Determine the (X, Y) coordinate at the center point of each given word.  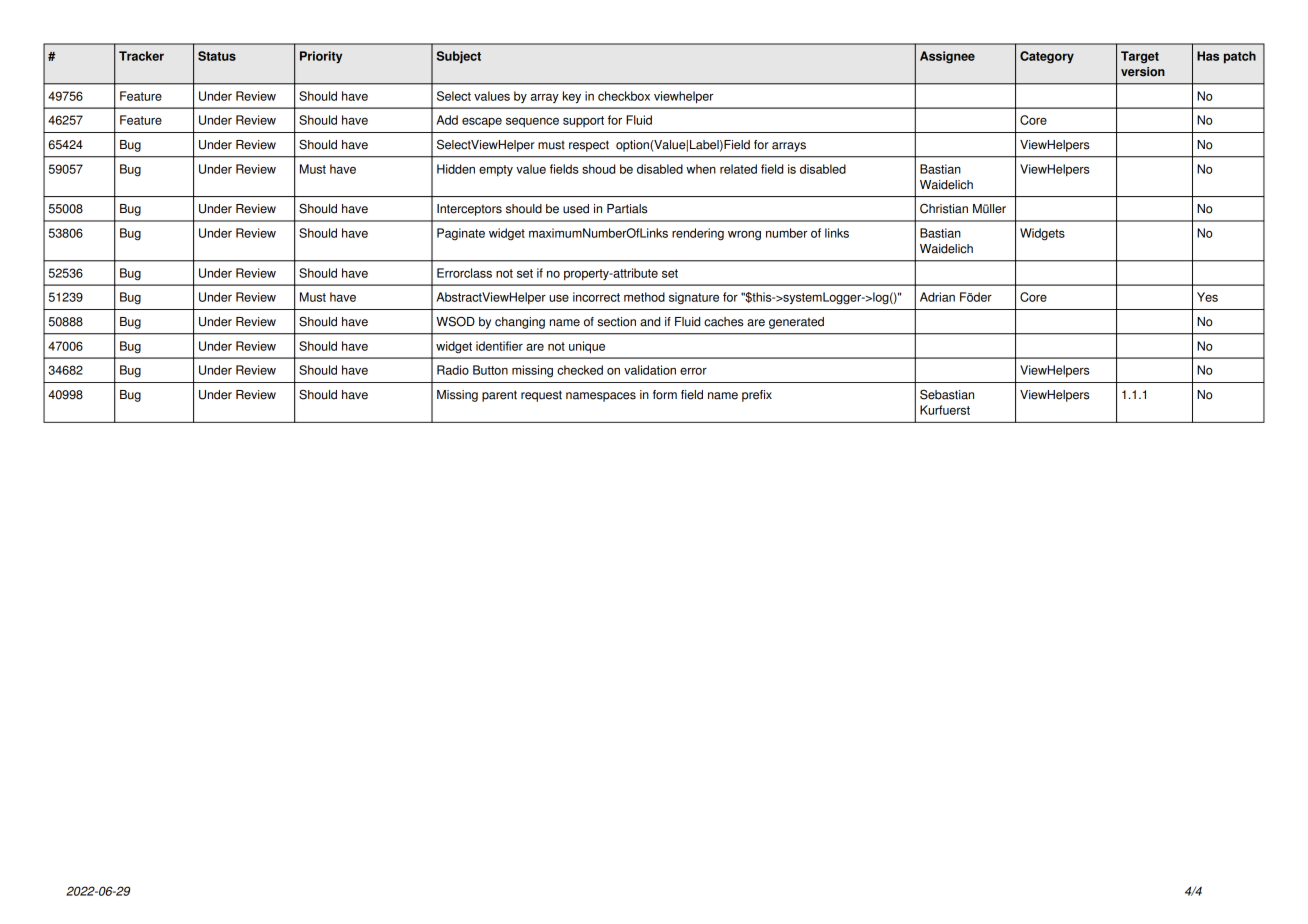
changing (520, 323)
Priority (321, 57)
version (1143, 72)
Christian (944, 208)
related (738, 169)
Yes (1207, 297)
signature (694, 298)
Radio (453, 370)
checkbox (624, 96)
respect (589, 146)
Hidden (456, 169)
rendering (698, 234)
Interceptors (469, 210)
